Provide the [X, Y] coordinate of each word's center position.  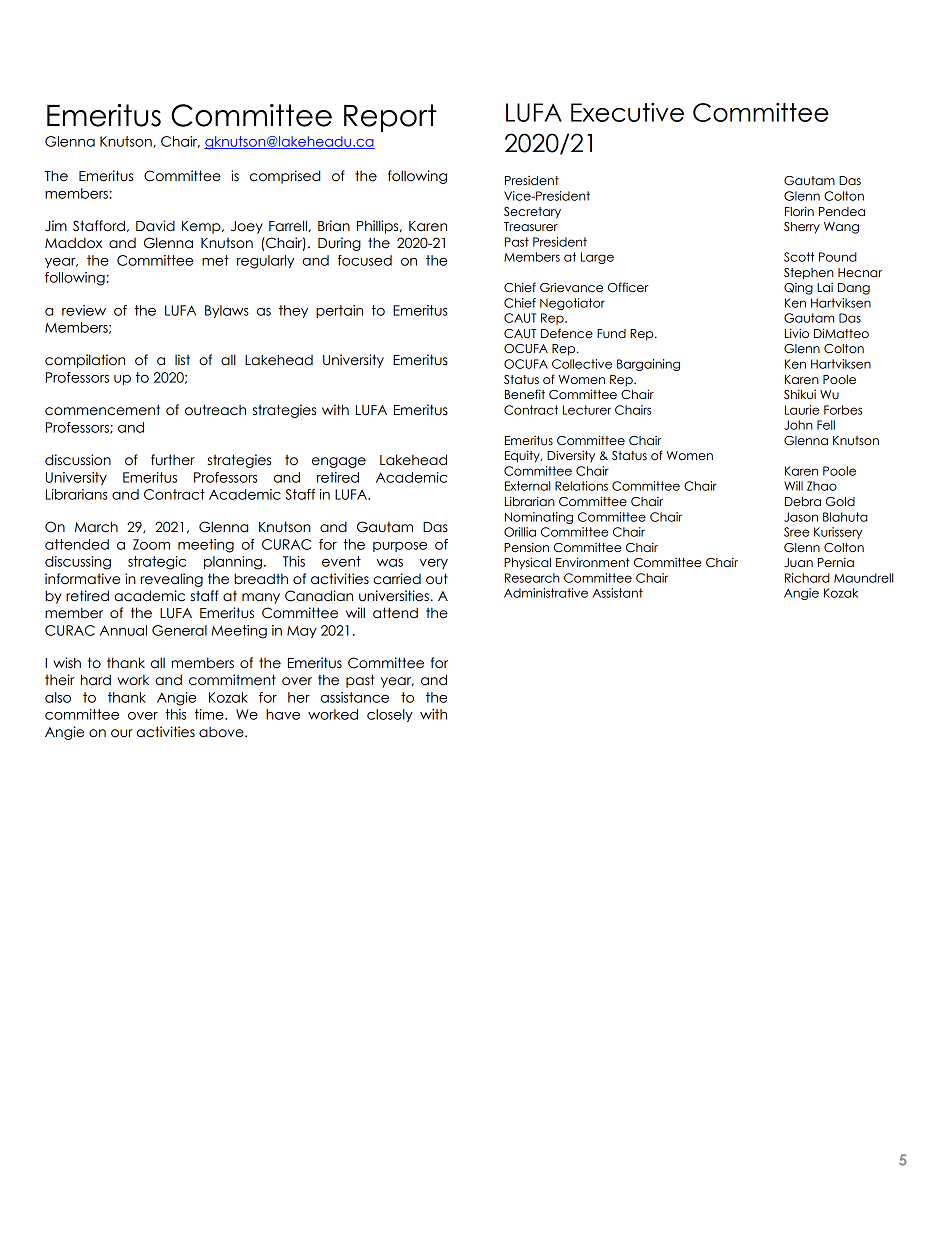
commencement [102, 410]
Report [390, 118]
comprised [285, 177]
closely [390, 715]
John [798, 425]
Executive [627, 112]
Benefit [525, 394]
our [122, 733]
